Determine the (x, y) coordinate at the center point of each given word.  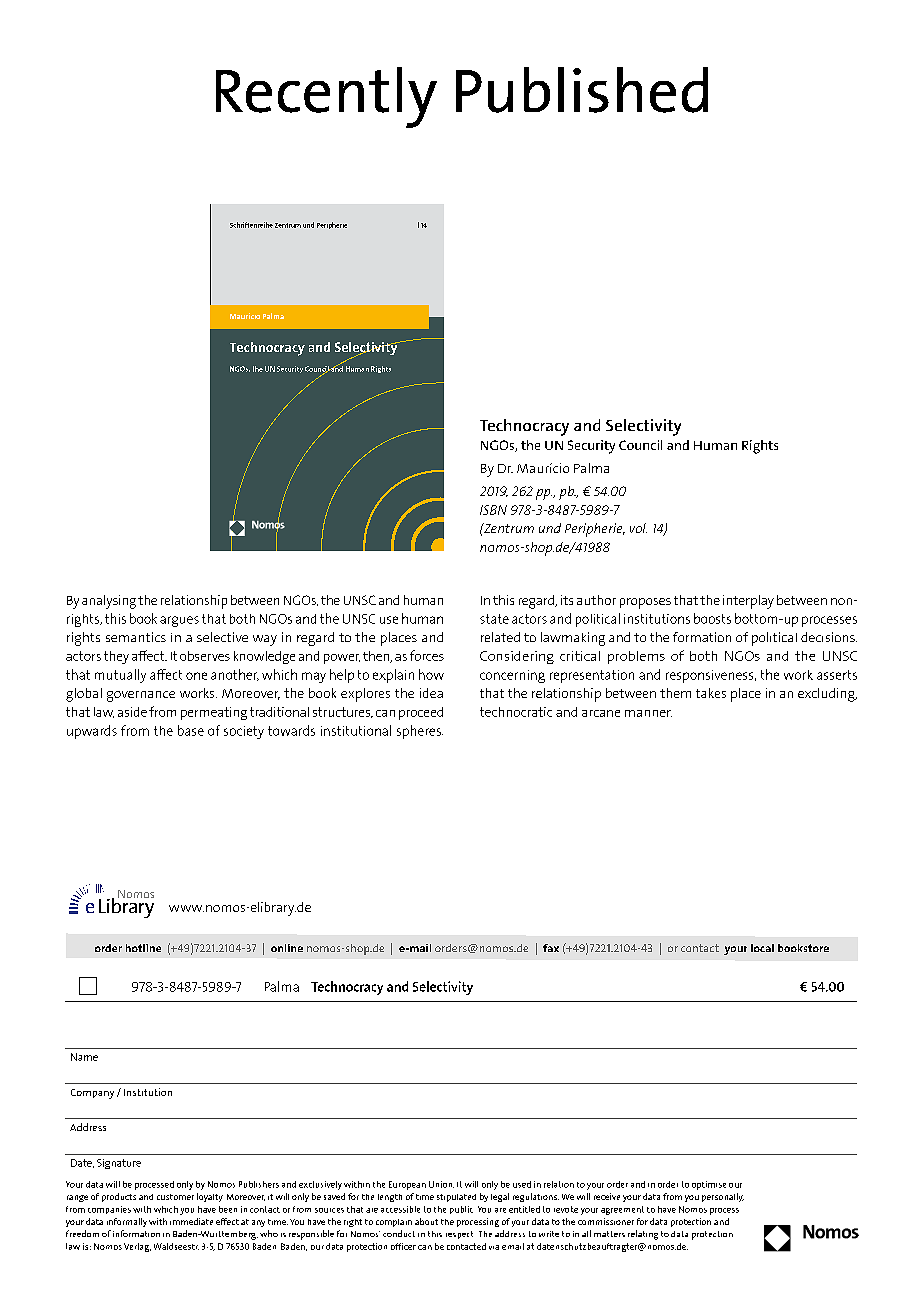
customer (175, 1197)
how (431, 674)
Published (582, 90)
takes (711, 693)
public (461, 1210)
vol (638, 528)
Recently (326, 97)
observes (205, 656)
